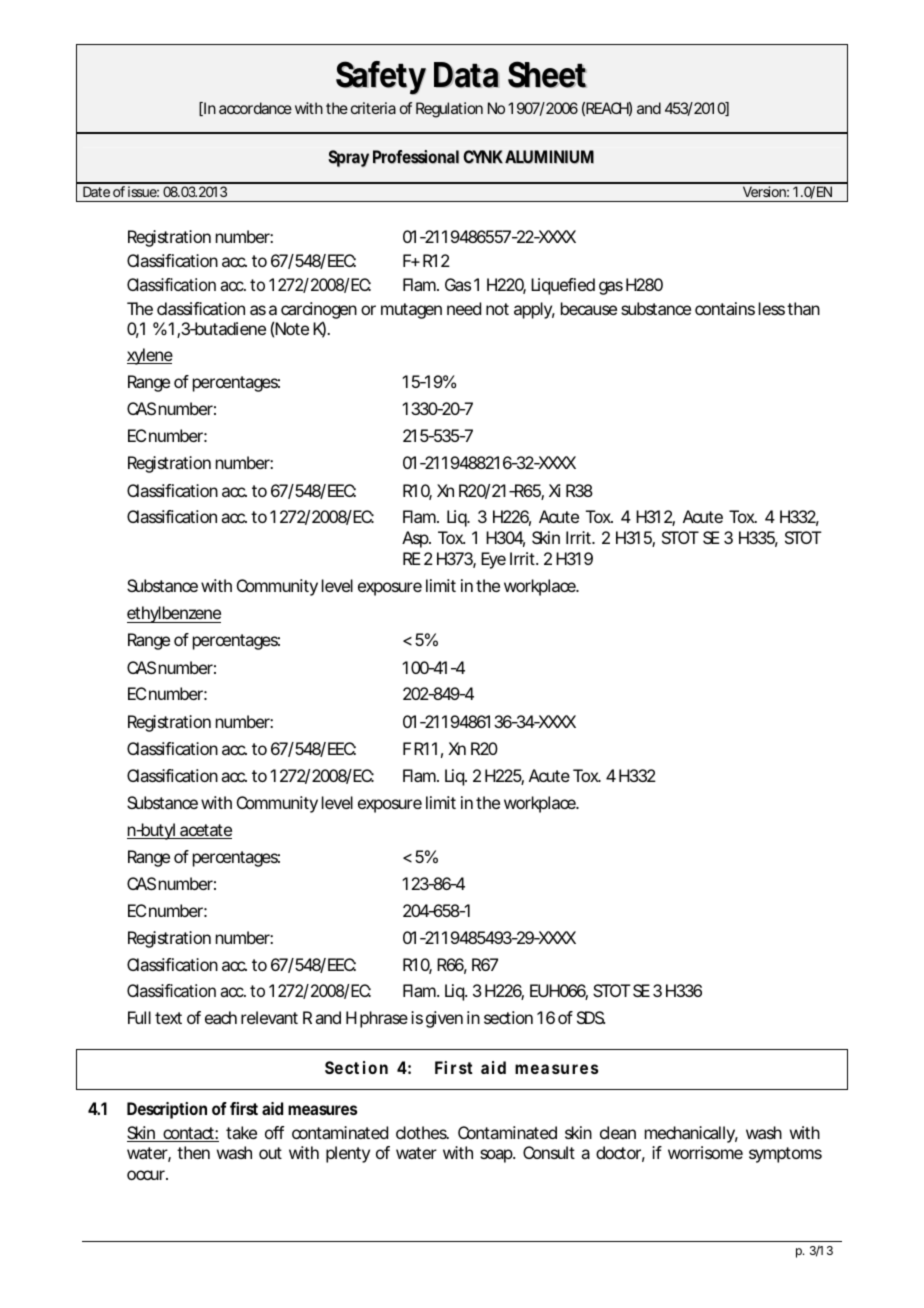 The width and height of the screenshot is (924, 1308). Describe the element at coordinates (449, 110) in the screenshot. I see `Regulation` at that location.
